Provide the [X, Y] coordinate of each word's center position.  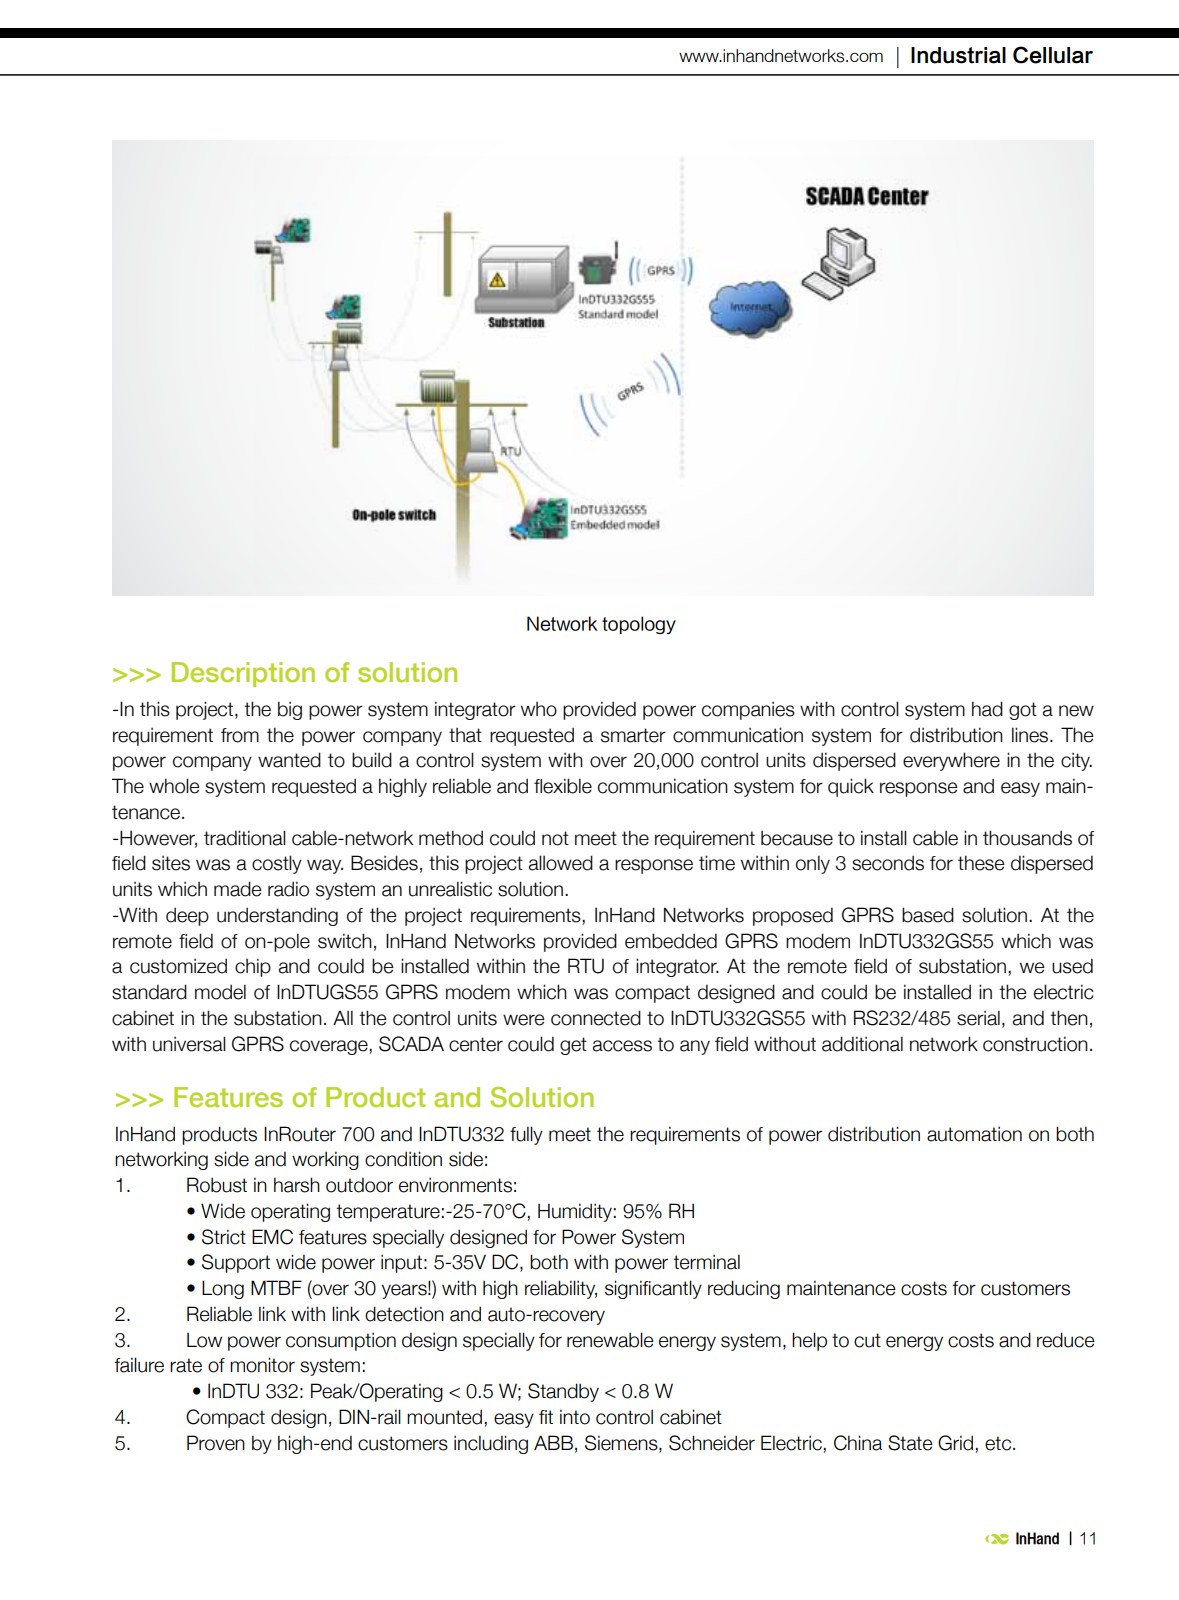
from [240, 735]
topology [639, 625]
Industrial [958, 55]
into [575, 1417]
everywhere [951, 761]
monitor [262, 1365]
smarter [633, 735]
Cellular [1053, 55]
